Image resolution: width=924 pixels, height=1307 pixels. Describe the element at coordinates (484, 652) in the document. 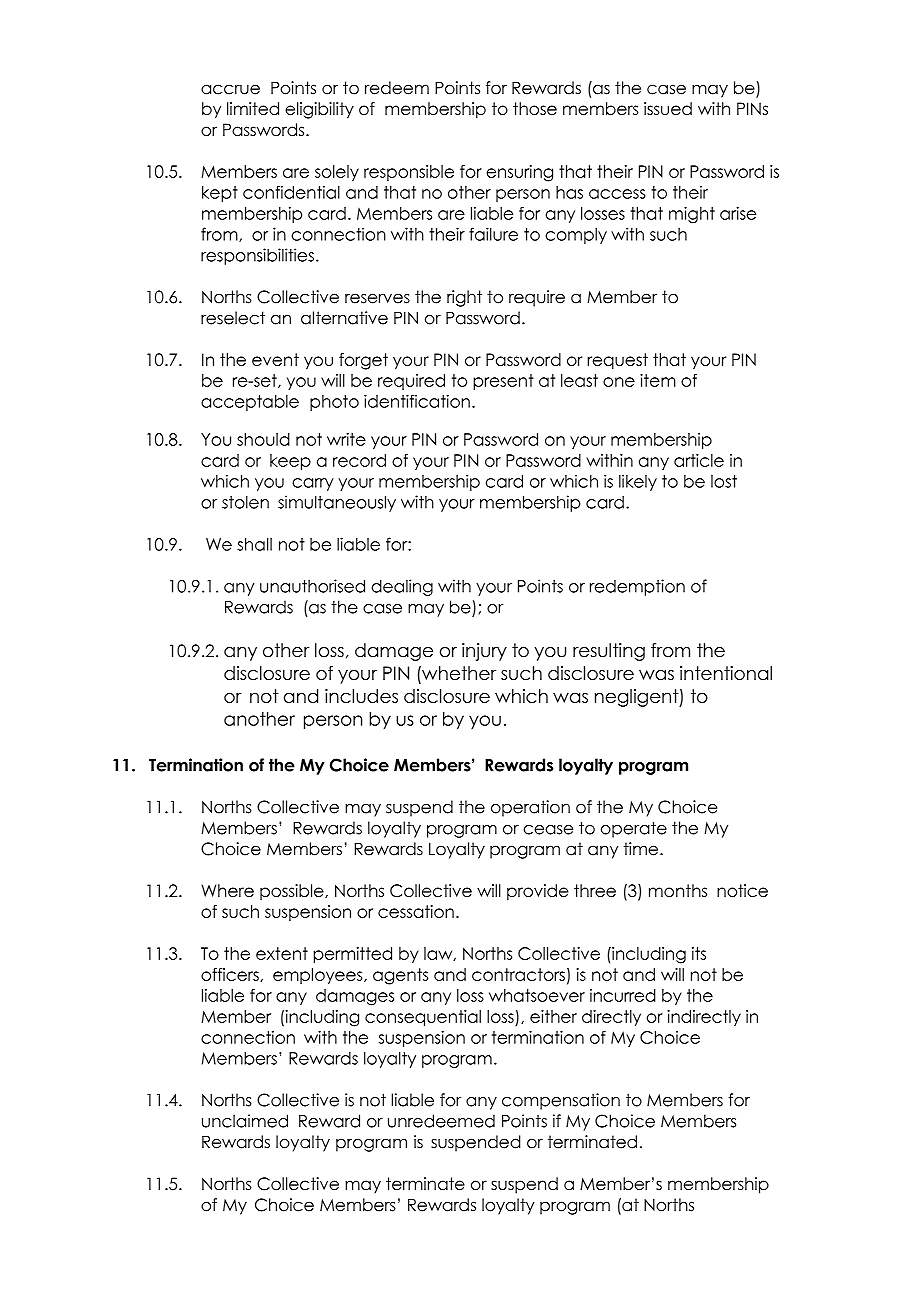

I see `injury` at that location.
